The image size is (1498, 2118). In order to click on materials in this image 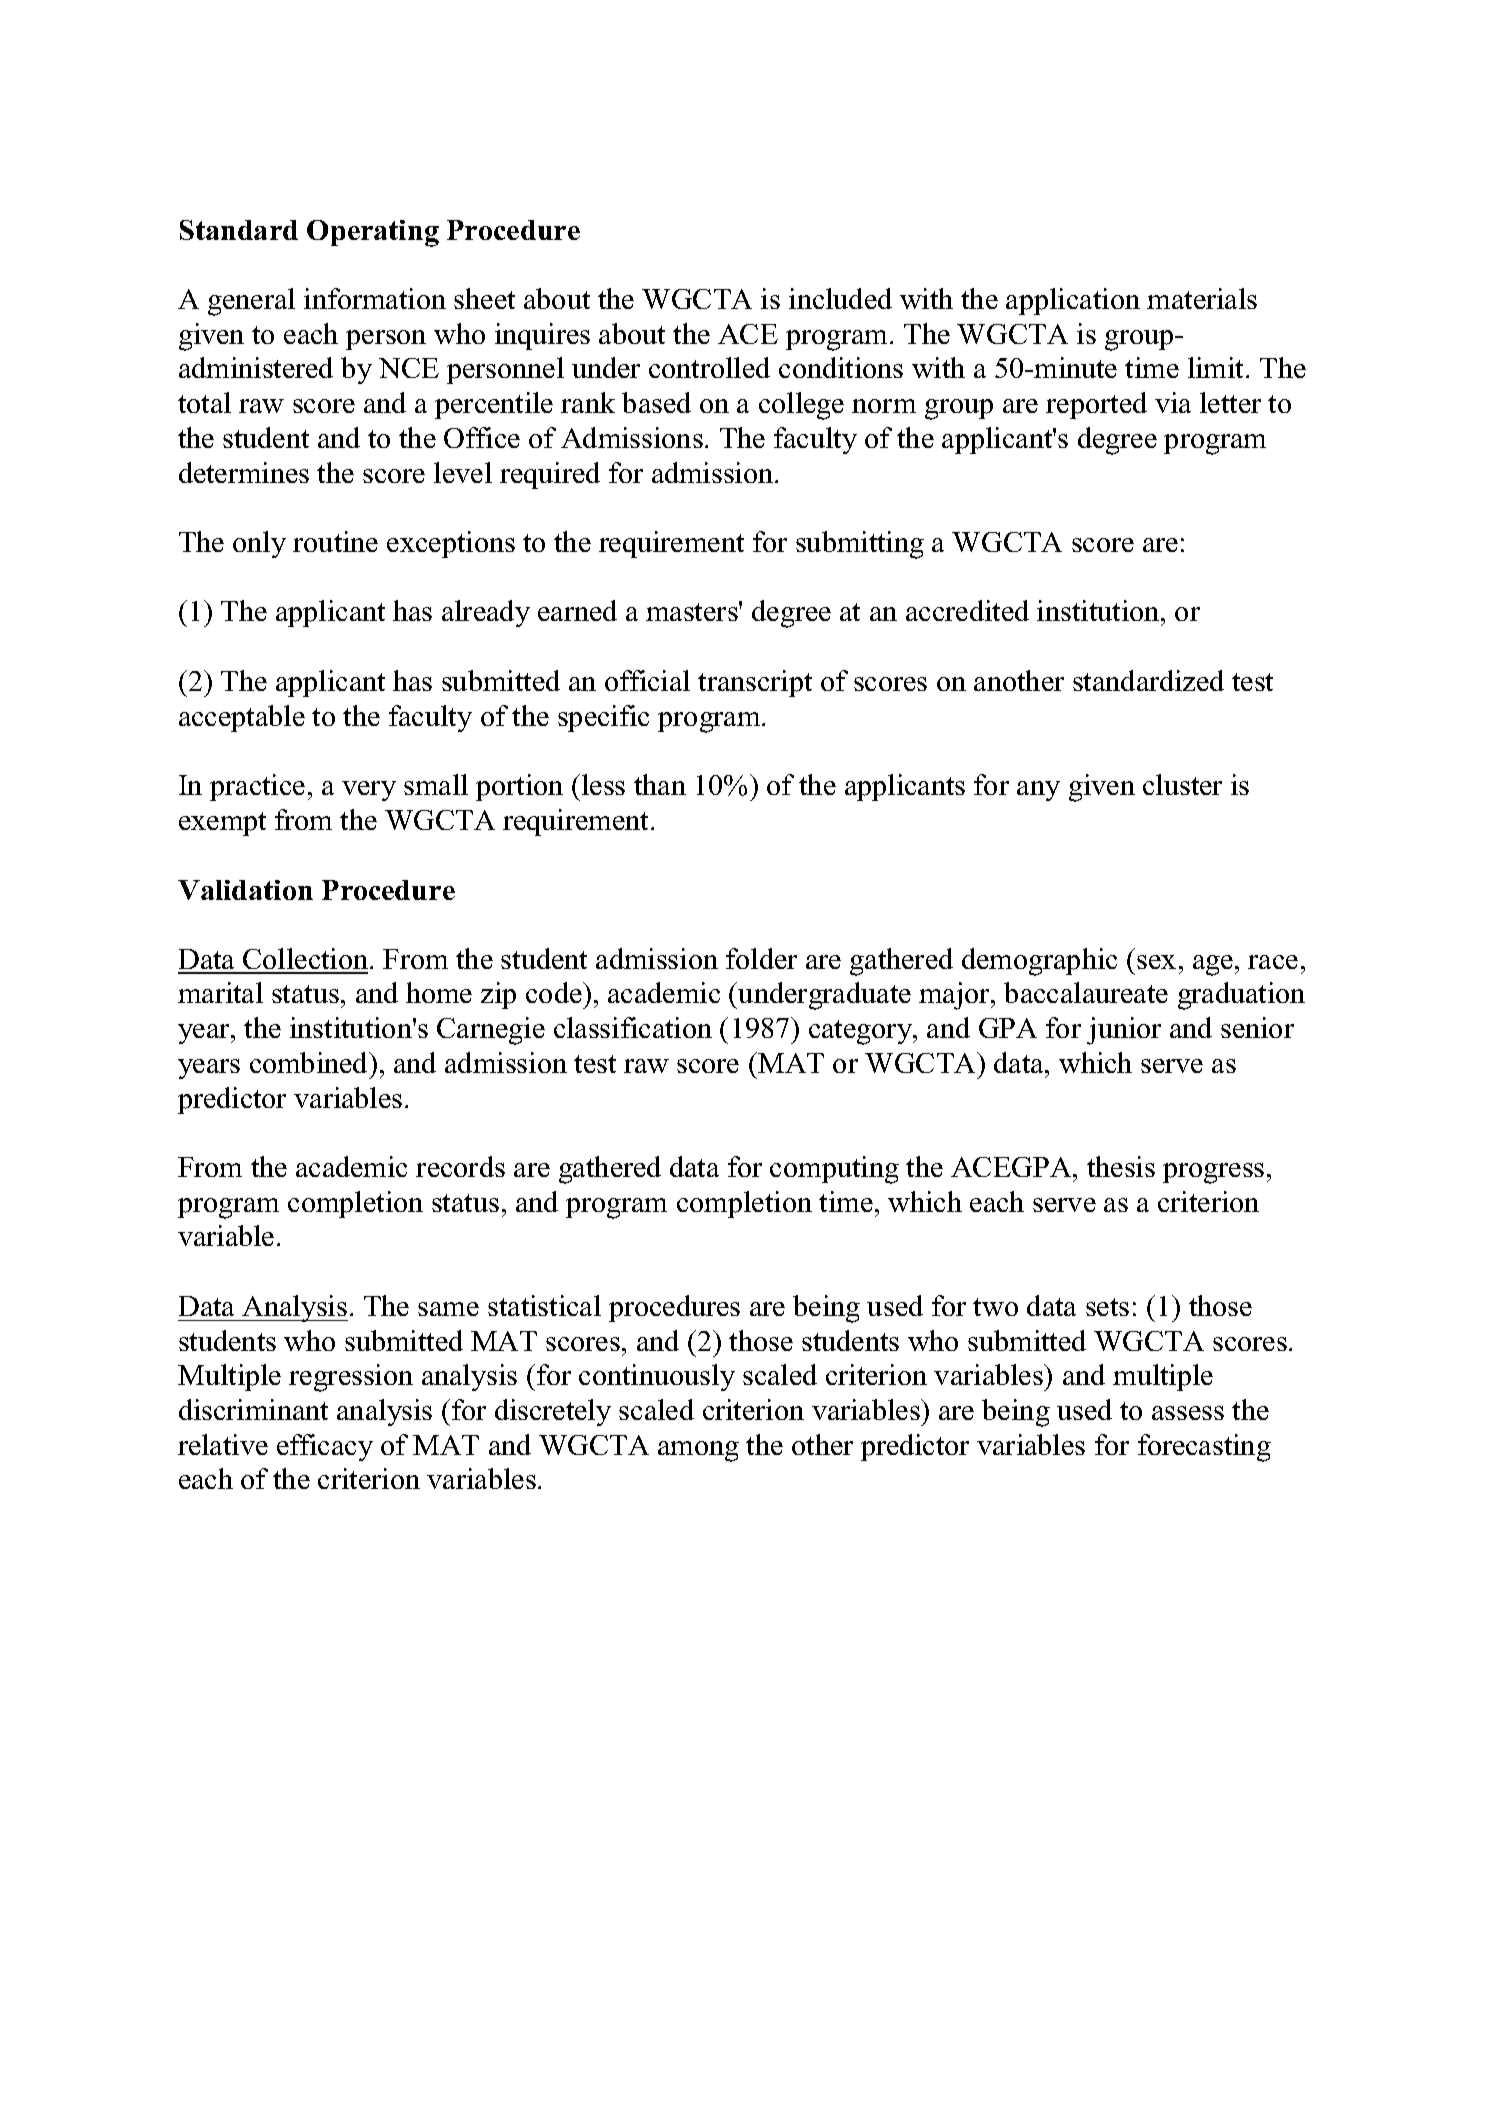, I will do `click(1202, 298)`.
